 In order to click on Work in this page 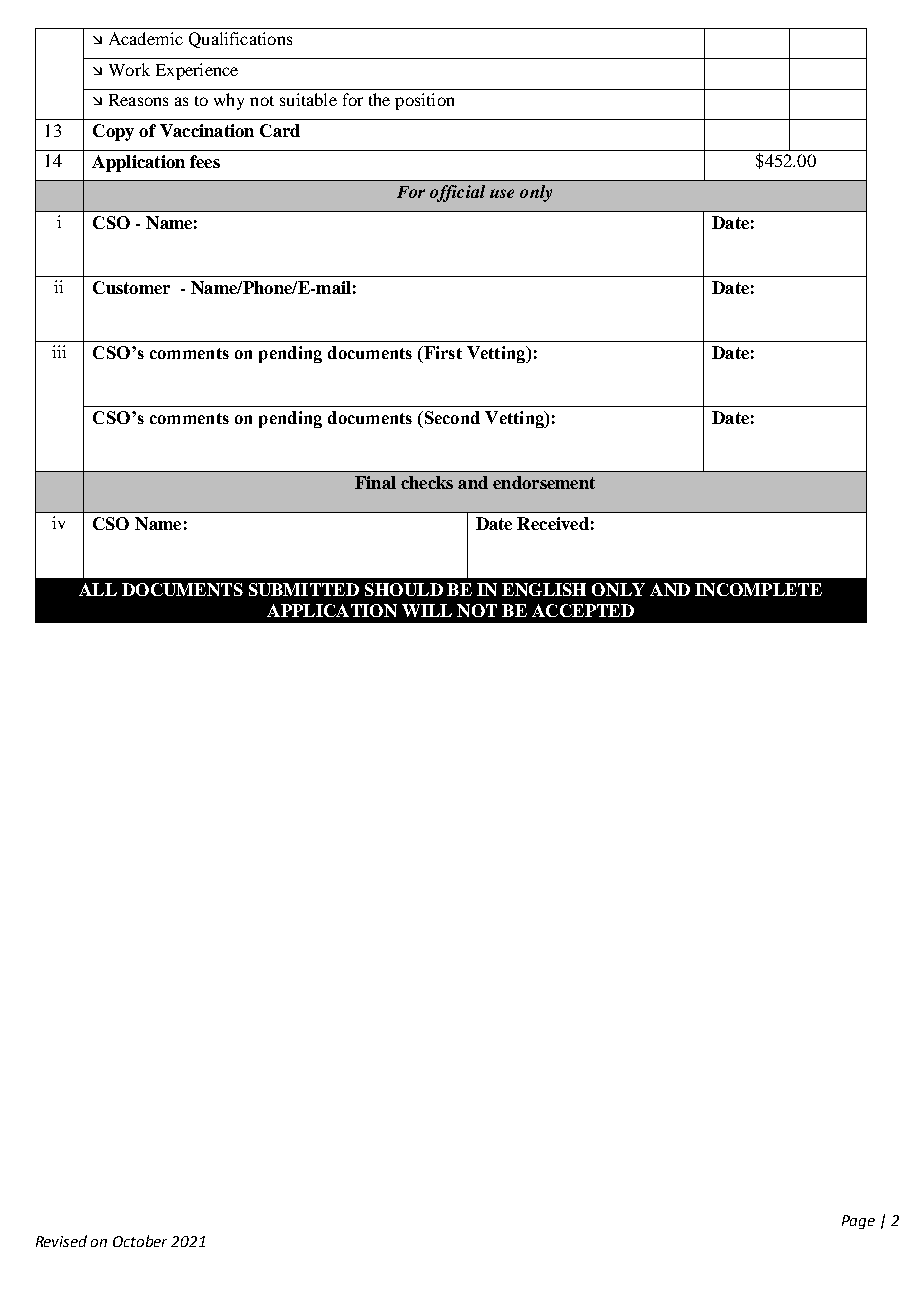, I will do `click(129, 69)`.
